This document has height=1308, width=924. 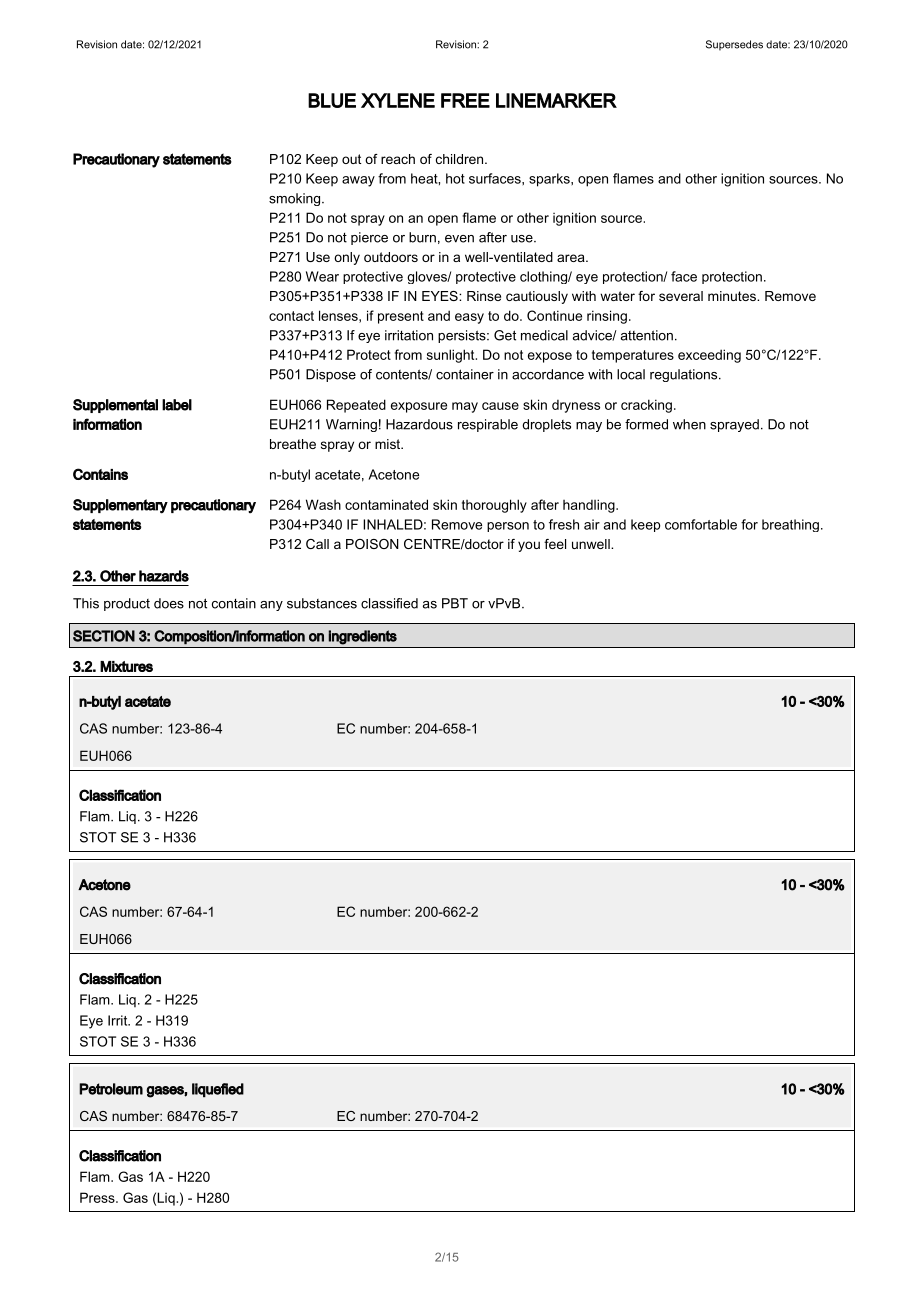 I want to click on Mixtures, so click(x=126, y=666).
